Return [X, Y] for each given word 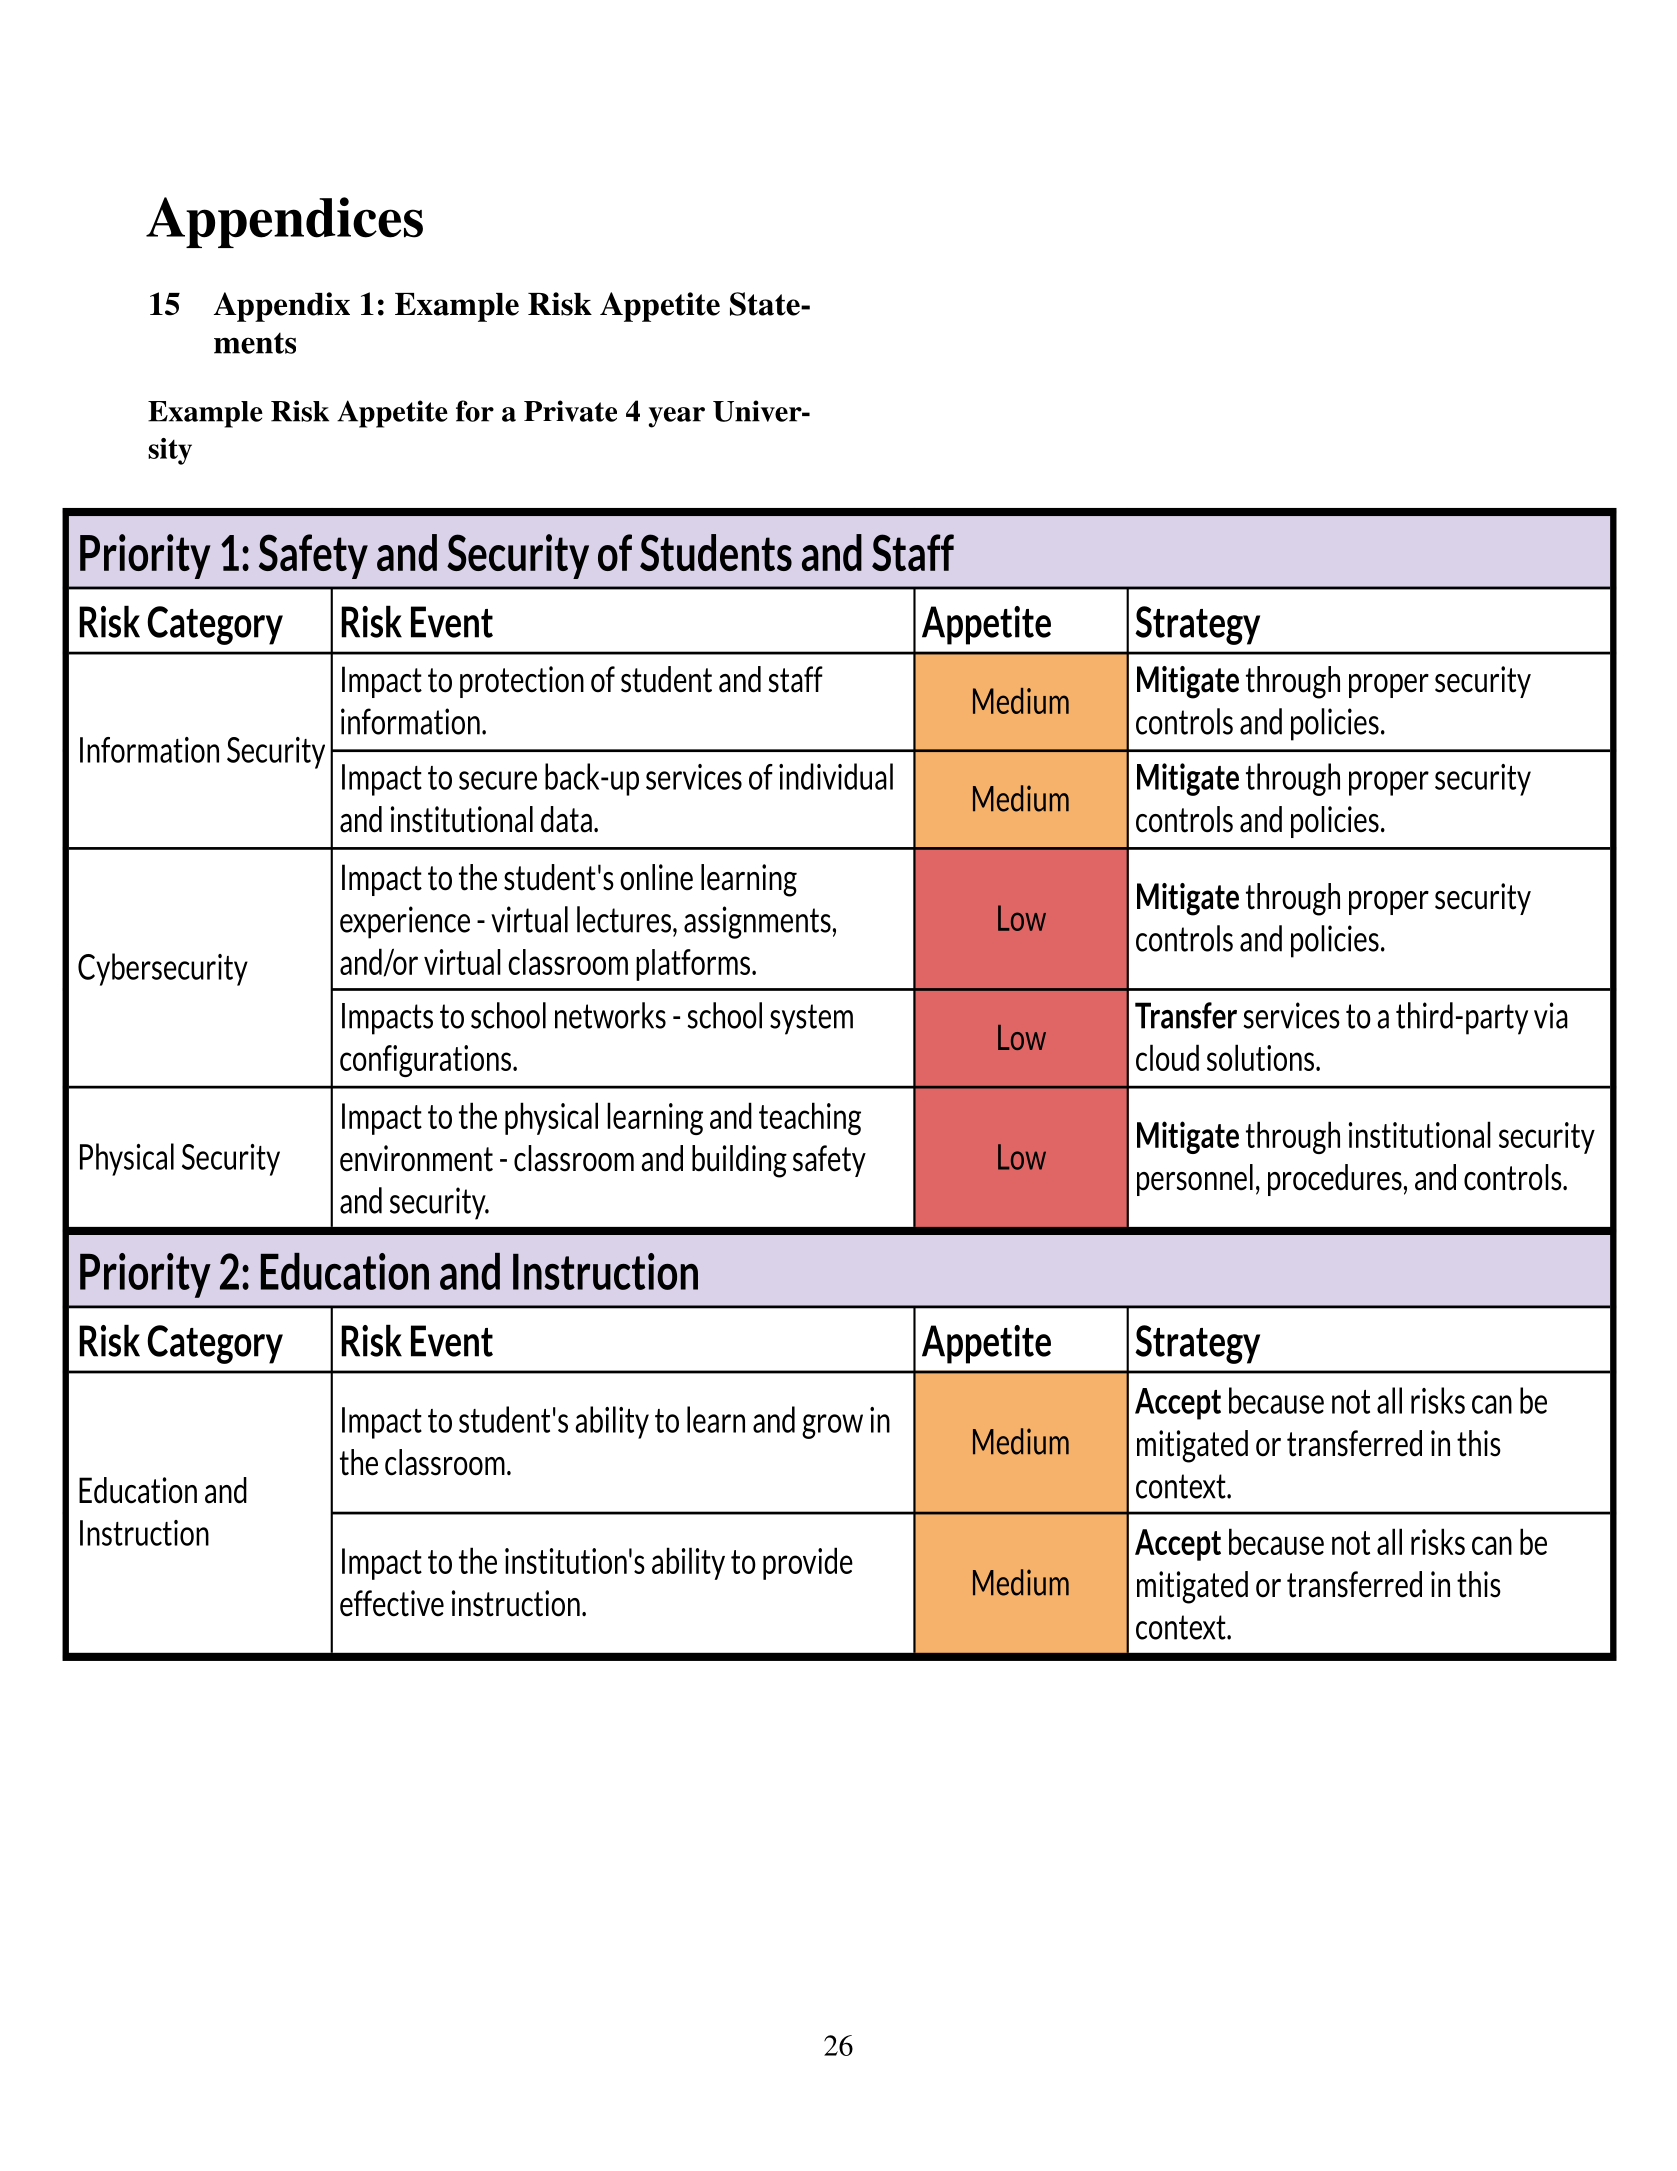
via [1551, 1015]
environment [416, 1158]
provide [808, 1563]
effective [392, 1603]
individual [836, 776]
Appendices [284, 222]
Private [570, 411]
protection [522, 682]
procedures [1335, 1180]
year [677, 417]
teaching [810, 1118]
